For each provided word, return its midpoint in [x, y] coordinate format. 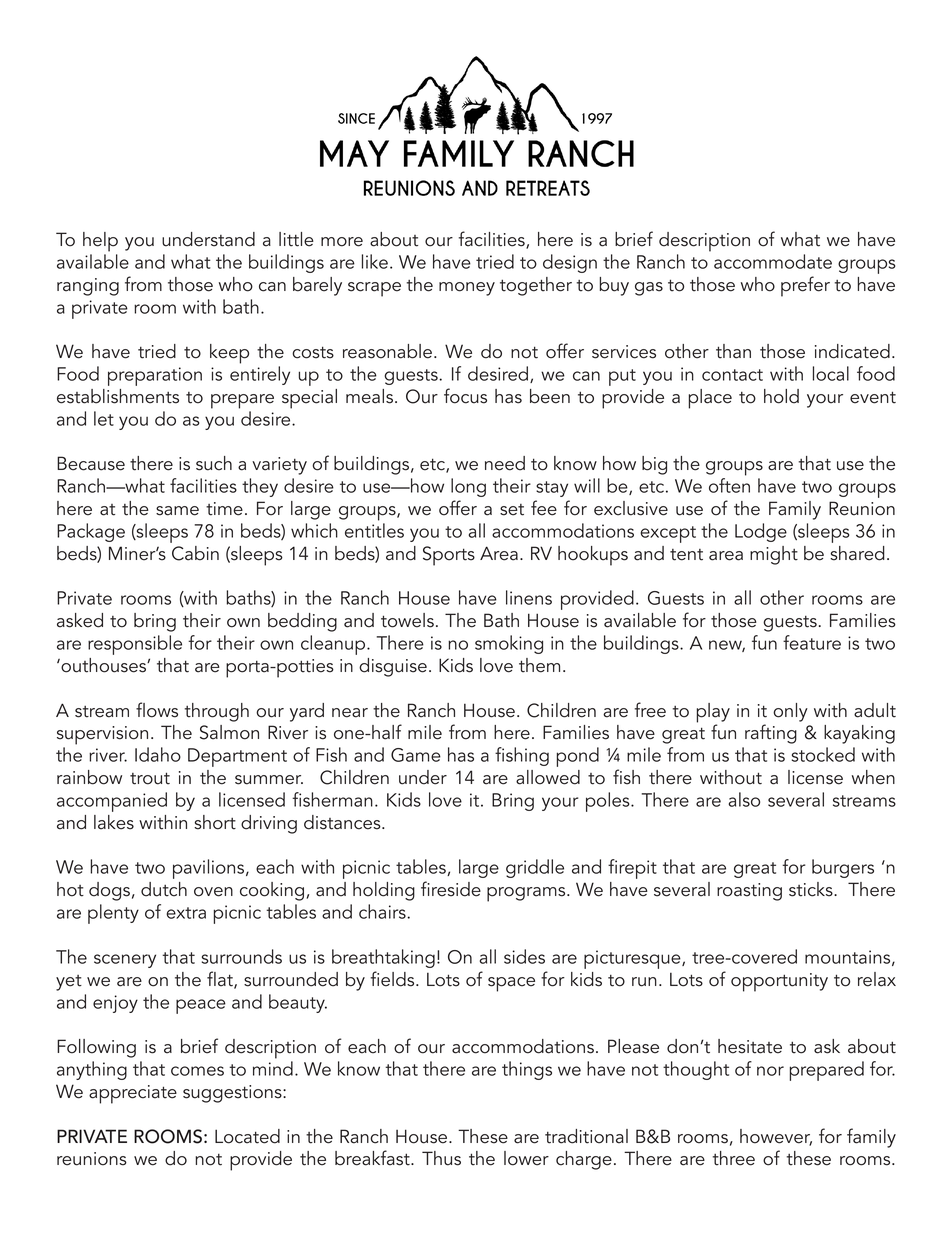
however [776, 1137]
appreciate [133, 1094]
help [100, 242]
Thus [441, 1158]
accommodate [773, 261]
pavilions [210, 869]
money [467, 289]
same [177, 511]
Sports [449, 556]
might [774, 555]
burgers [843, 868]
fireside [451, 889]
